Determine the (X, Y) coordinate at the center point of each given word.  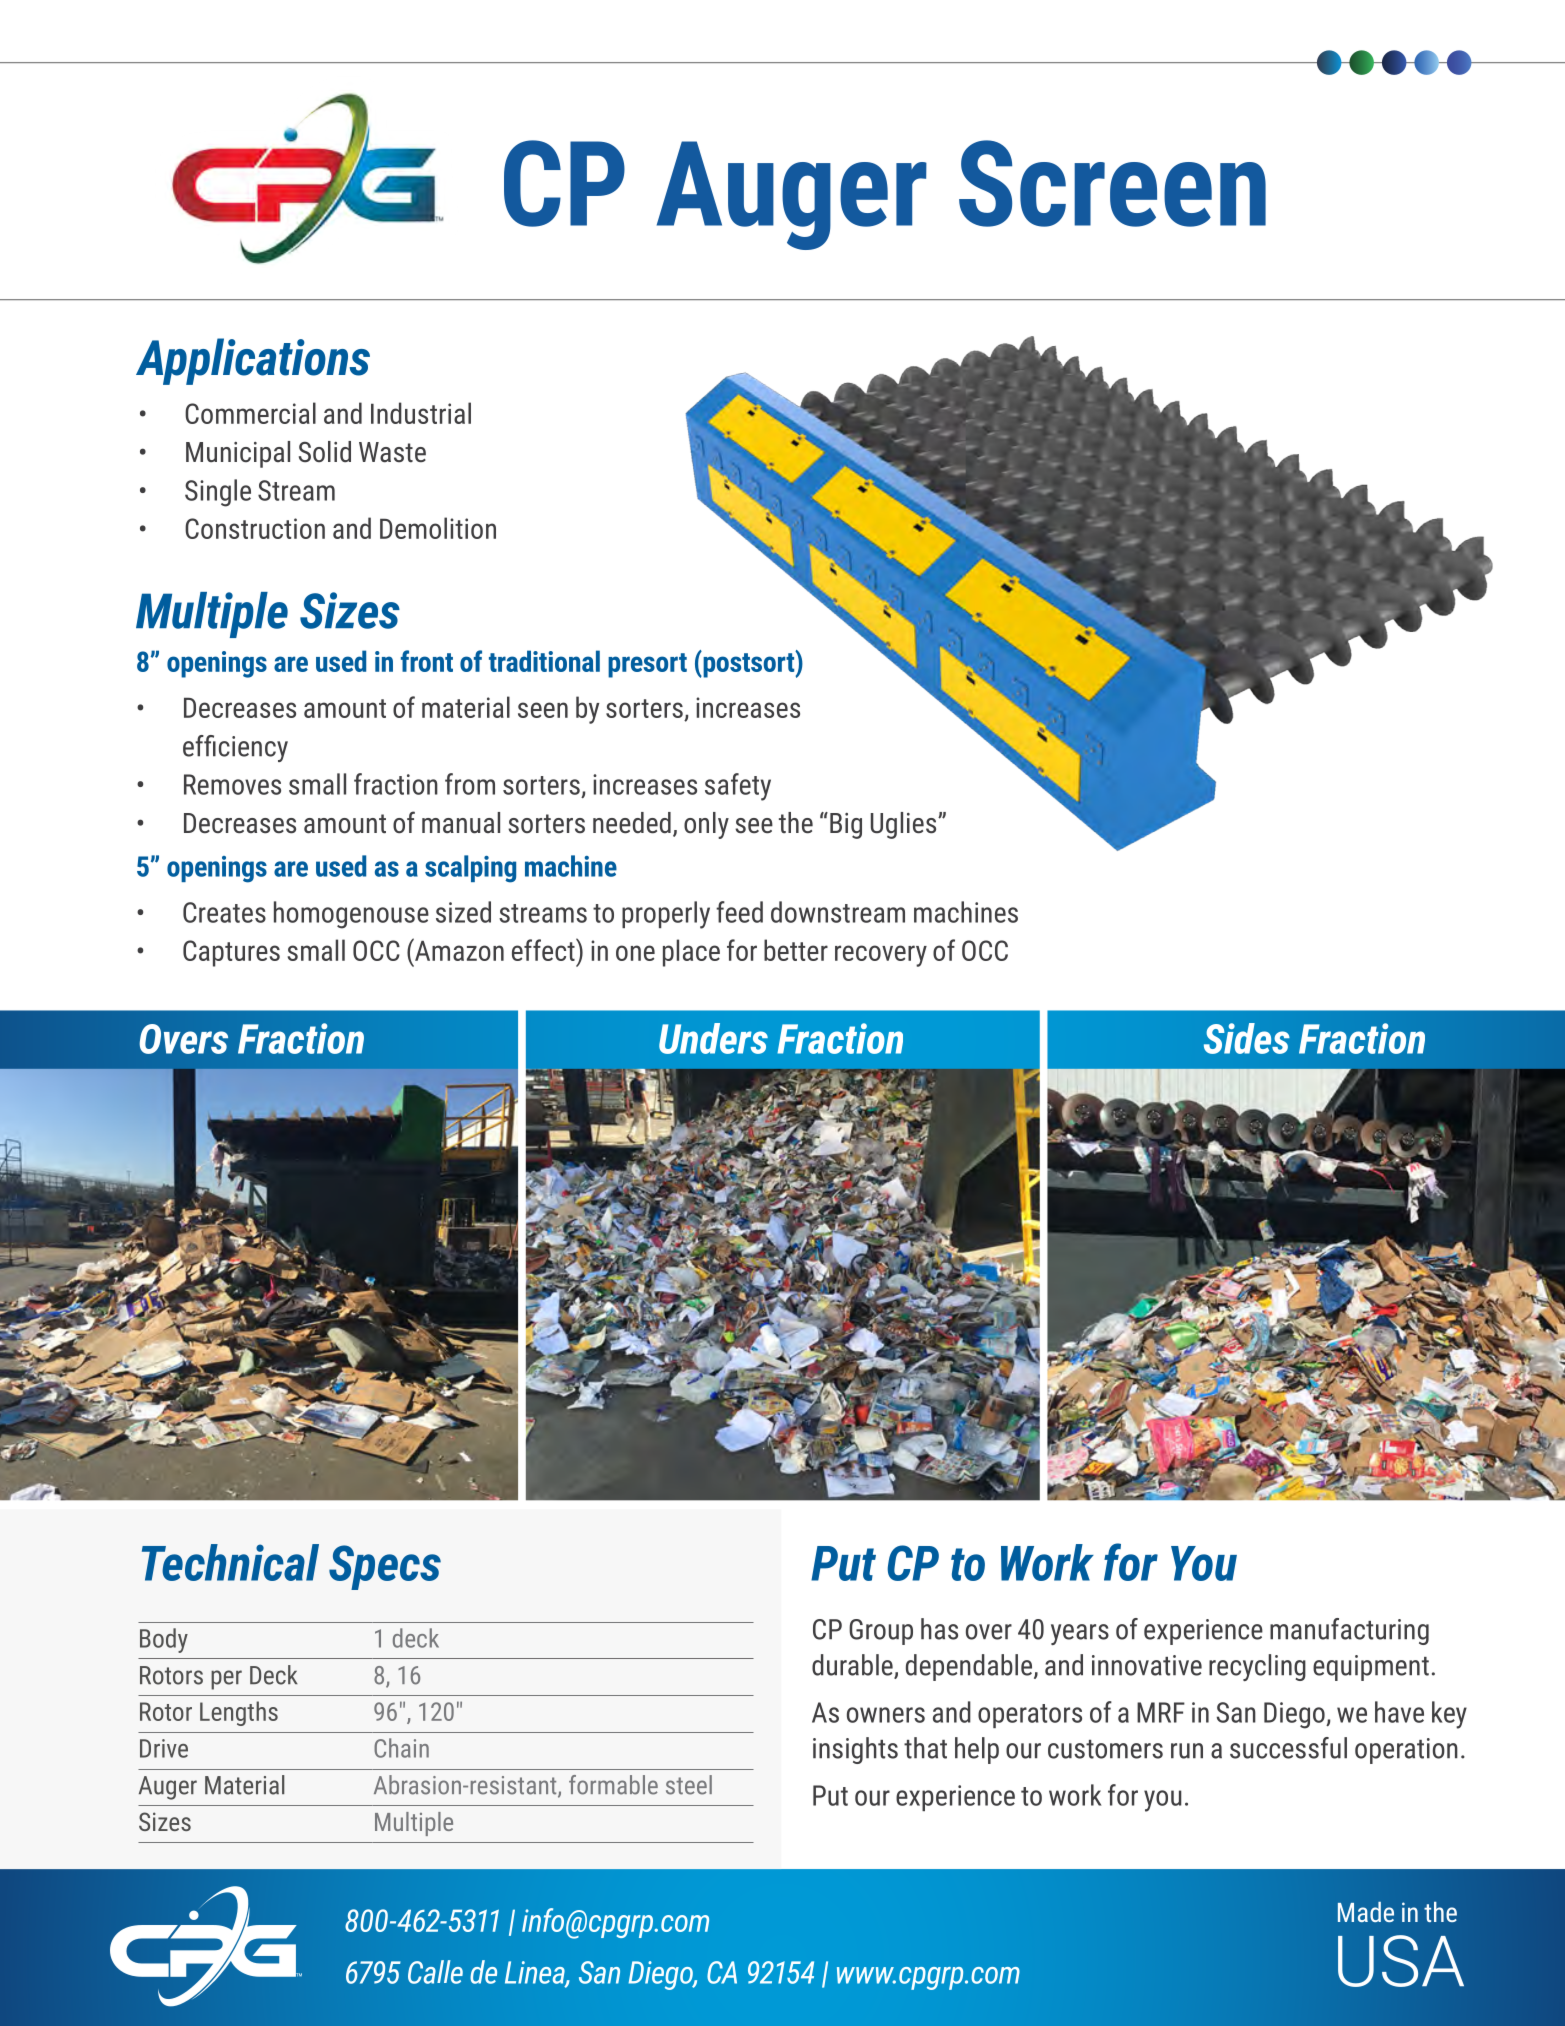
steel (689, 1785)
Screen (1112, 183)
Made (1366, 1912)
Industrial (421, 413)
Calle (435, 1972)
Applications (253, 361)
